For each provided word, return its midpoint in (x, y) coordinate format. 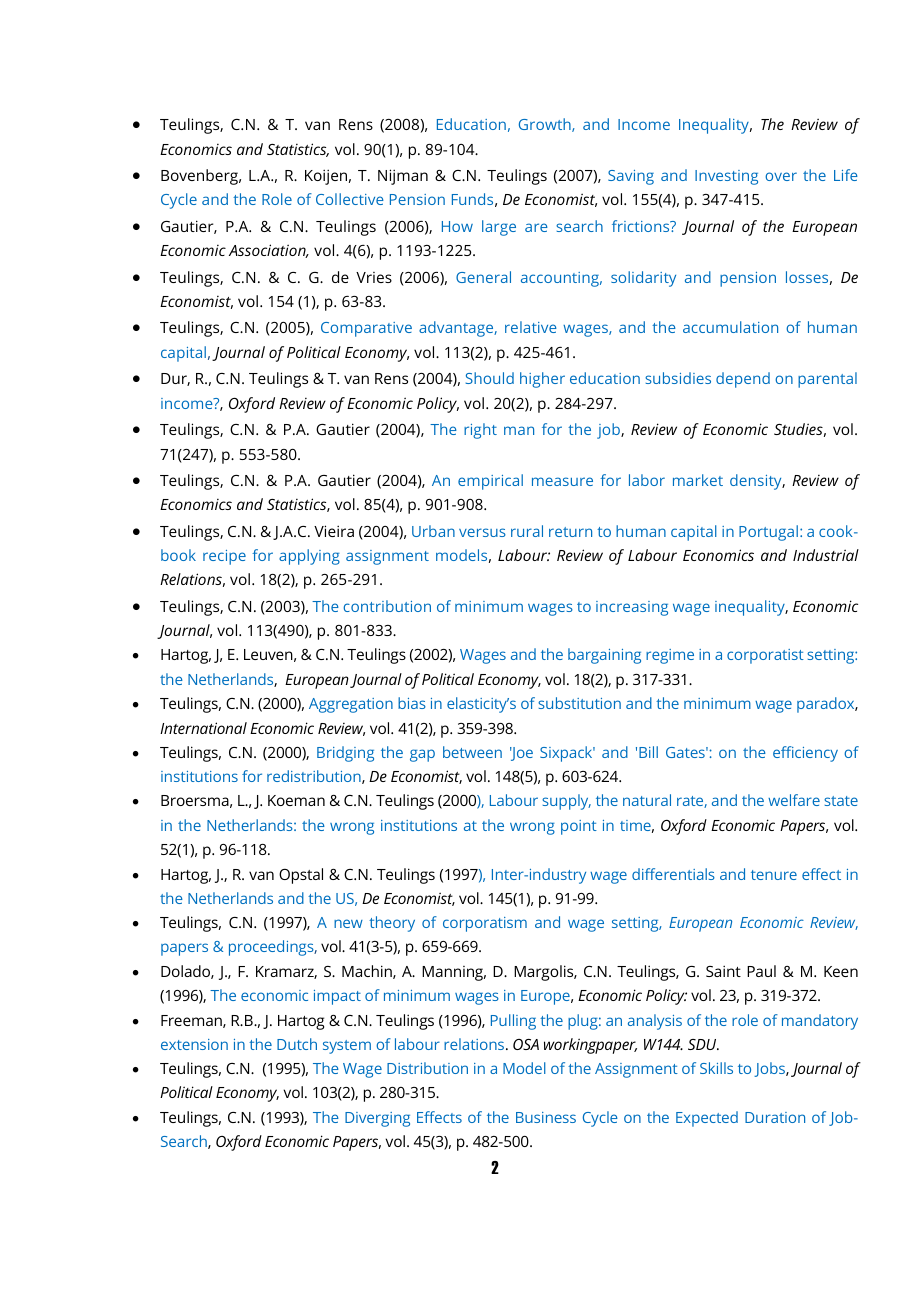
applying (309, 557)
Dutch (297, 1044)
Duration (775, 1117)
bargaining (604, 656)
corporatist (765, 656)
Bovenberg (201, 177)
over (781, 176)
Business (546, 1117)
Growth (546, 125)
